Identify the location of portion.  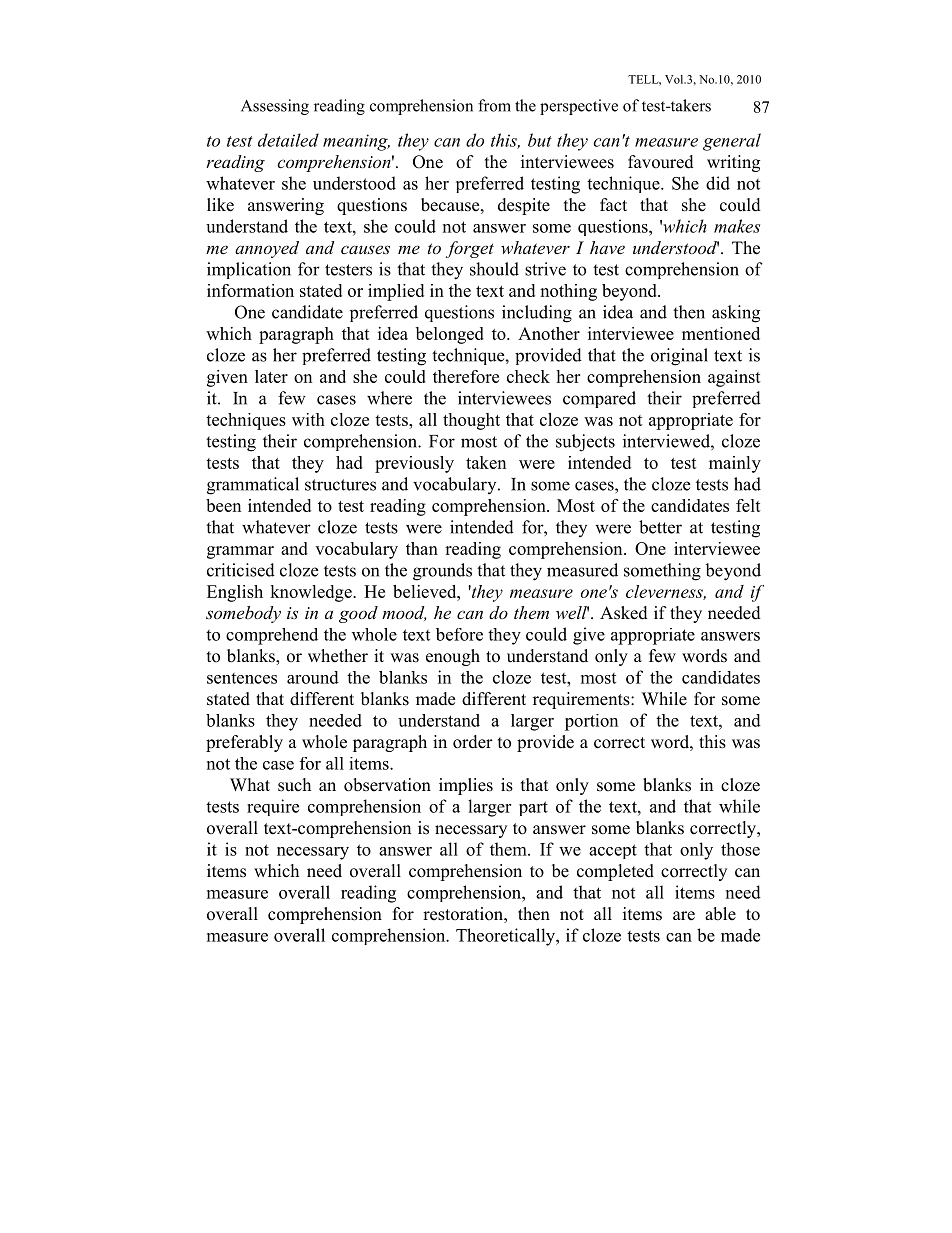
(591, 722).
